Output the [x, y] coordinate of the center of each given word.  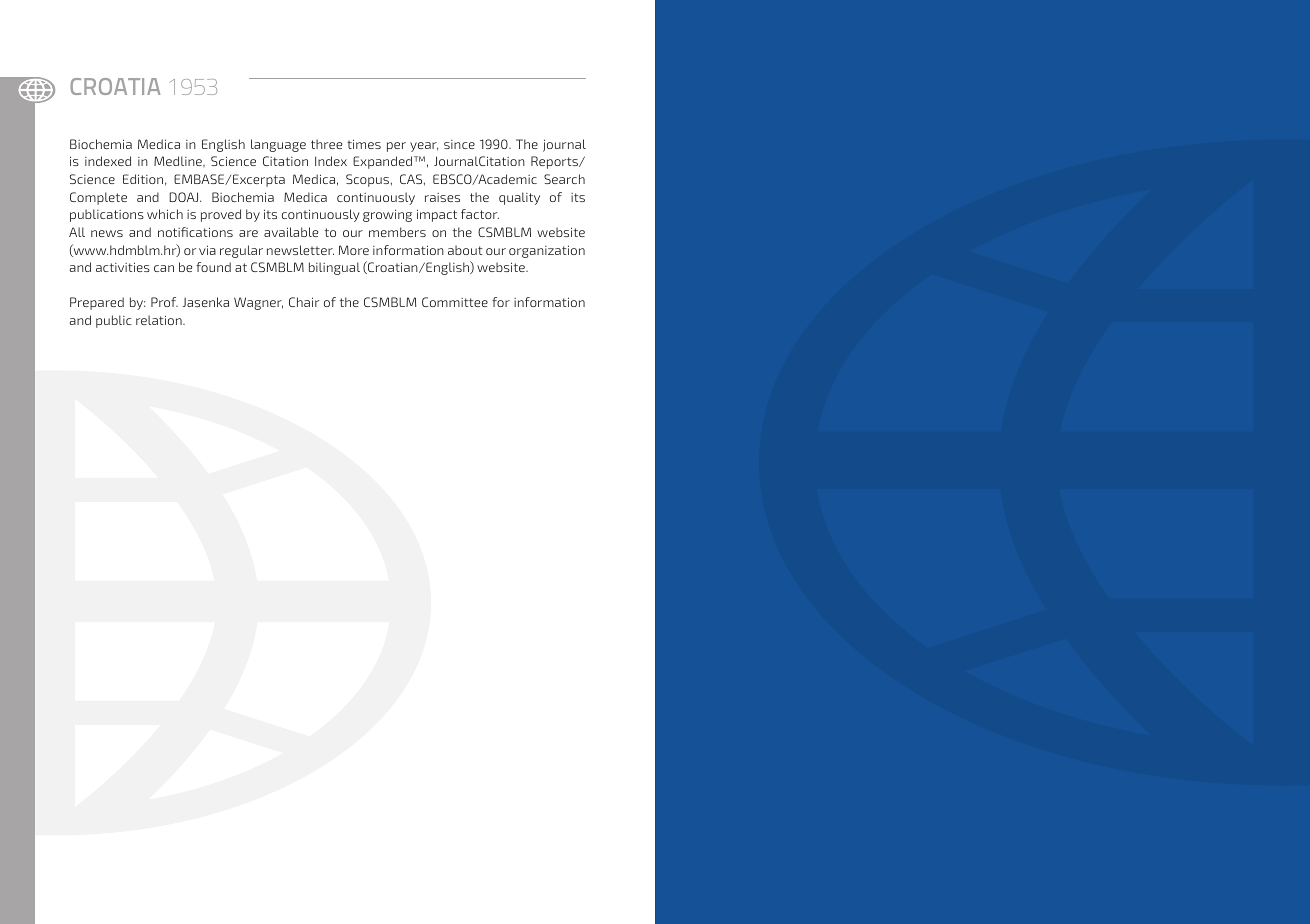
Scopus [367, 180]
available [291, 232]
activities [123, 267]
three [326, 144]
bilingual [334, 268]
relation [160, 320]
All [77, 232]
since [459, 144]
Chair [304, 302]
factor [480, 214]
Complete [98, 198]
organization [547, 251]
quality [519, 198]
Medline [179, 161]
